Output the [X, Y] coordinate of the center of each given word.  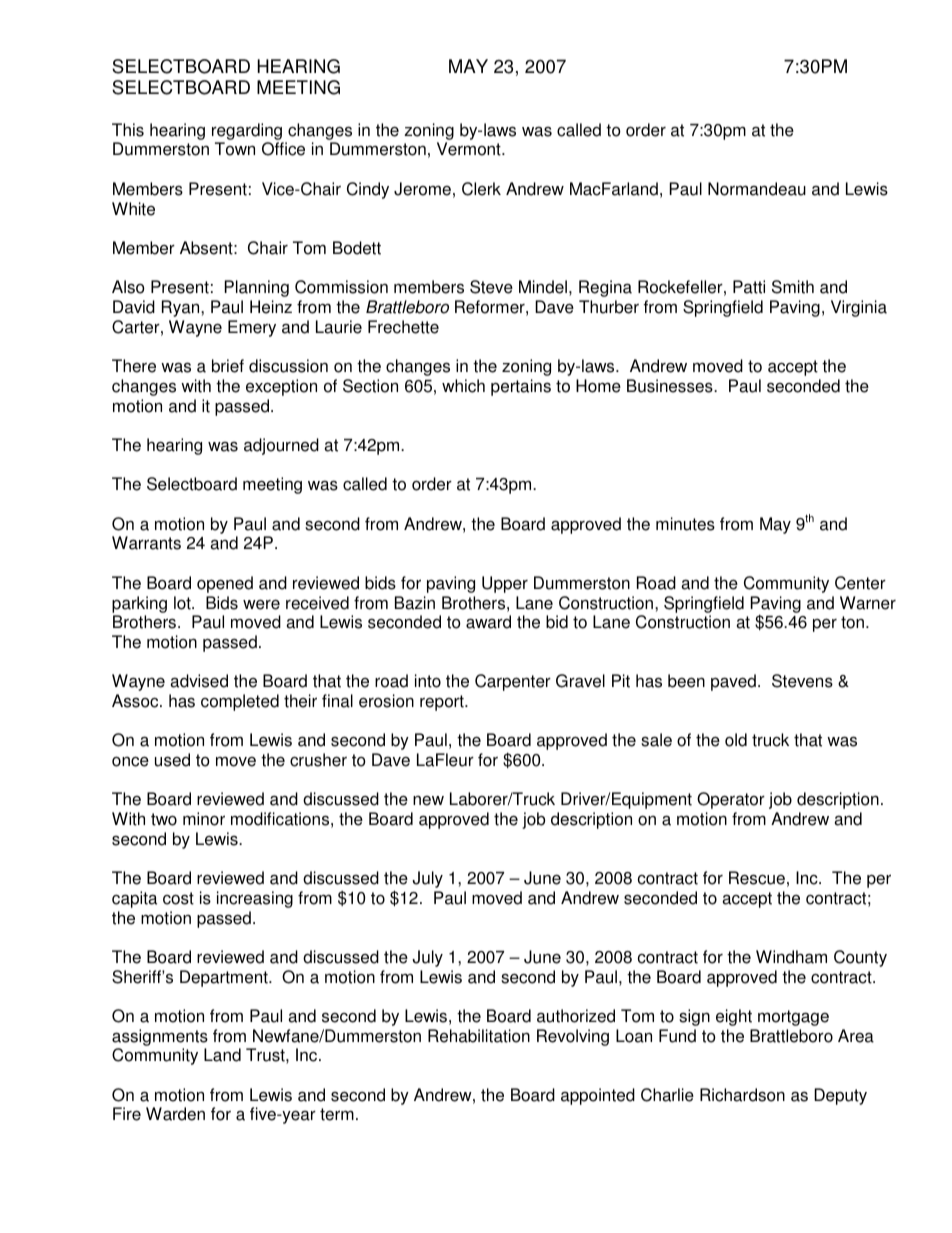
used [172, 760]
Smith [793, 287]
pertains [521, 387]
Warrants [146, 543]
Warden [175, 1114]
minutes [685, 524]
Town [235, 149]
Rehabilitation [479, 1036]
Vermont [470, 149]
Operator [731, 800]
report [443, 703]
